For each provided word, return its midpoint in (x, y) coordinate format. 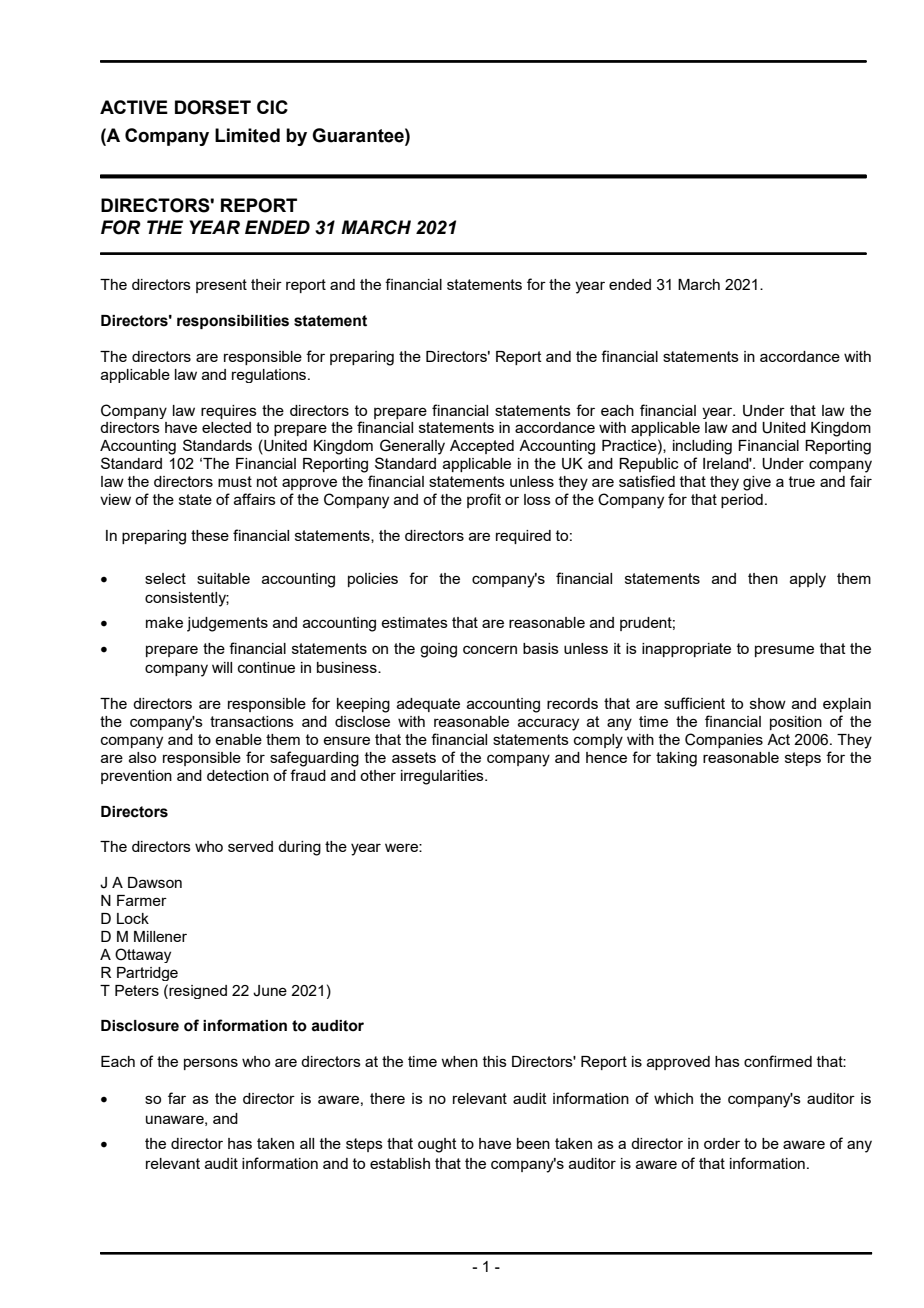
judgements (227, 624)
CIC (272, 107)
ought (437, 1145)
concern (490, 649)
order (722, 1143)
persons (211, 1064)
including (702, 447)
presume (784, 651)
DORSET (213, 107)
